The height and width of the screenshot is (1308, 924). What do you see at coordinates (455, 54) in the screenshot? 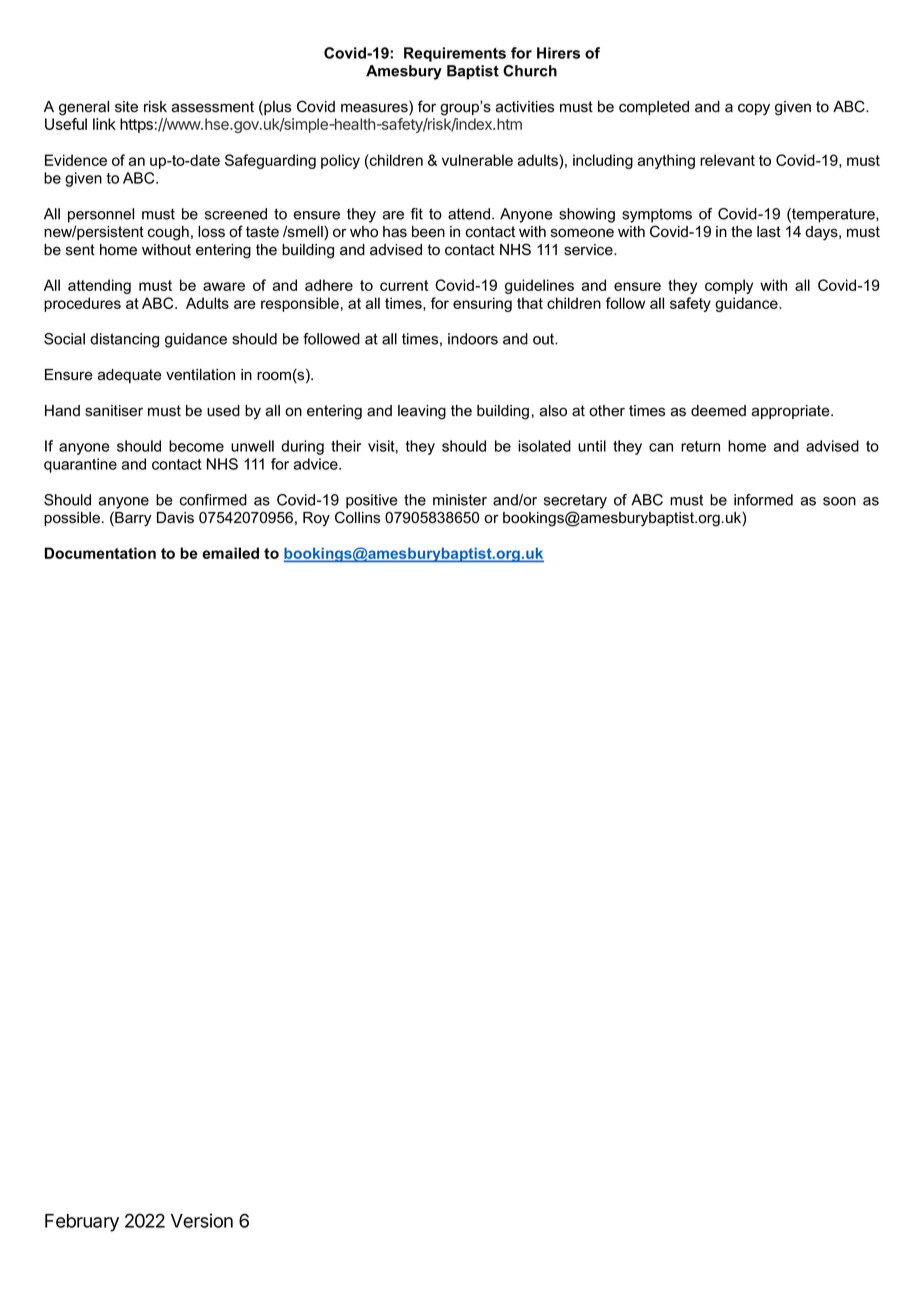
I see `Requirements` at bounding box center [455, 54].
